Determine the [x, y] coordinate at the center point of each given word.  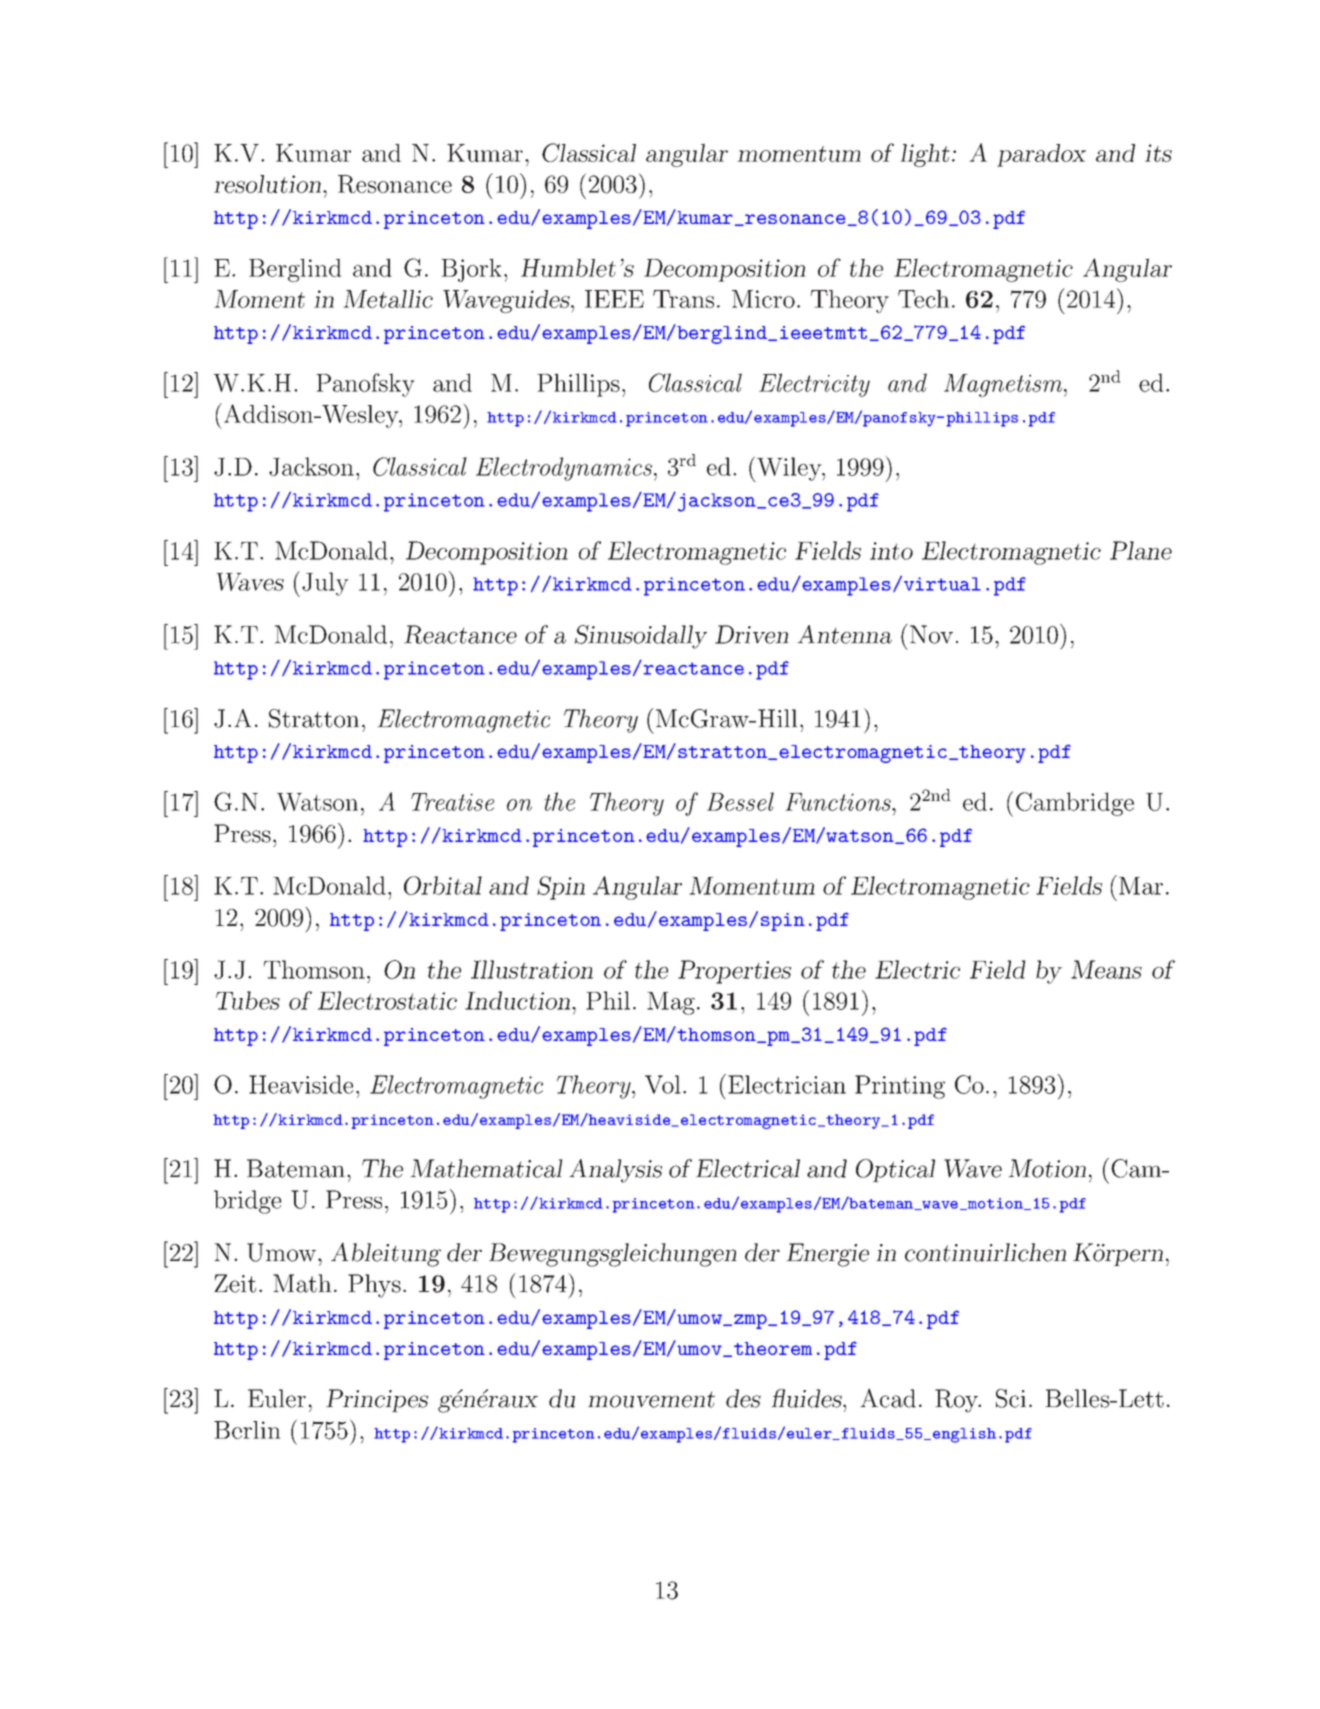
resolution [269, 184]
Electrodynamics [564, 469]
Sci [1011, 1398]
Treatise [452, 802]
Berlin [247, 1430]
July [325, 584]
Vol [663, 1084]
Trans [683, 299]
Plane [1141, 550]
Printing [900, 1087]
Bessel [740, 801]
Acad [888, 1398]
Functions [839, 802]
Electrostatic [387, 1000]
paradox [1041, 155]
